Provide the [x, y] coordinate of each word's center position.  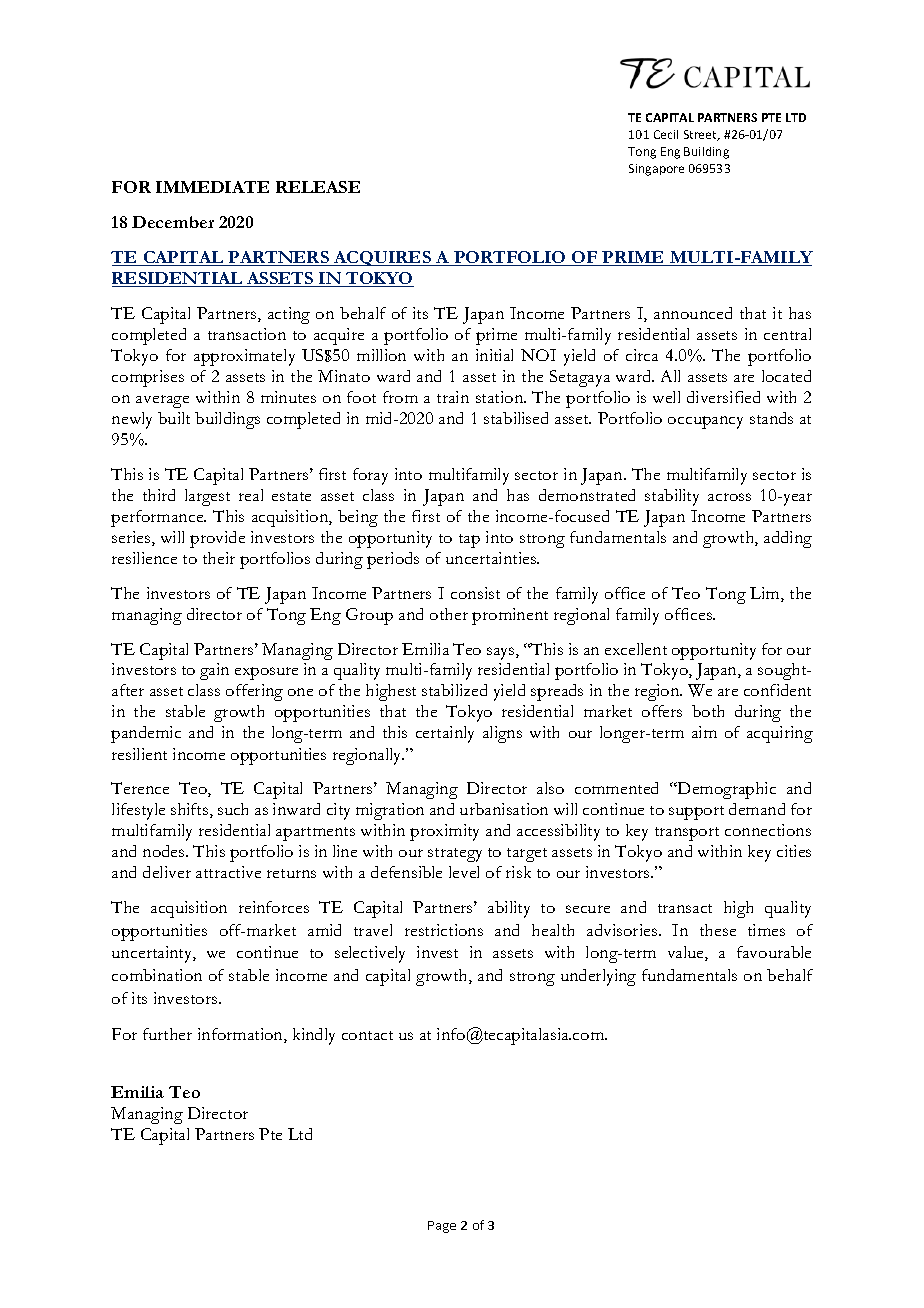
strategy [455, 855]
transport [687, 834]
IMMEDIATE [212, 187]
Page [442, 1227]
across [729, 497]
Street [702, 135]
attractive [228, 872]
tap [469, 541]
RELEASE [318, 187]
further [167, 1034]
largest [207, 497]
